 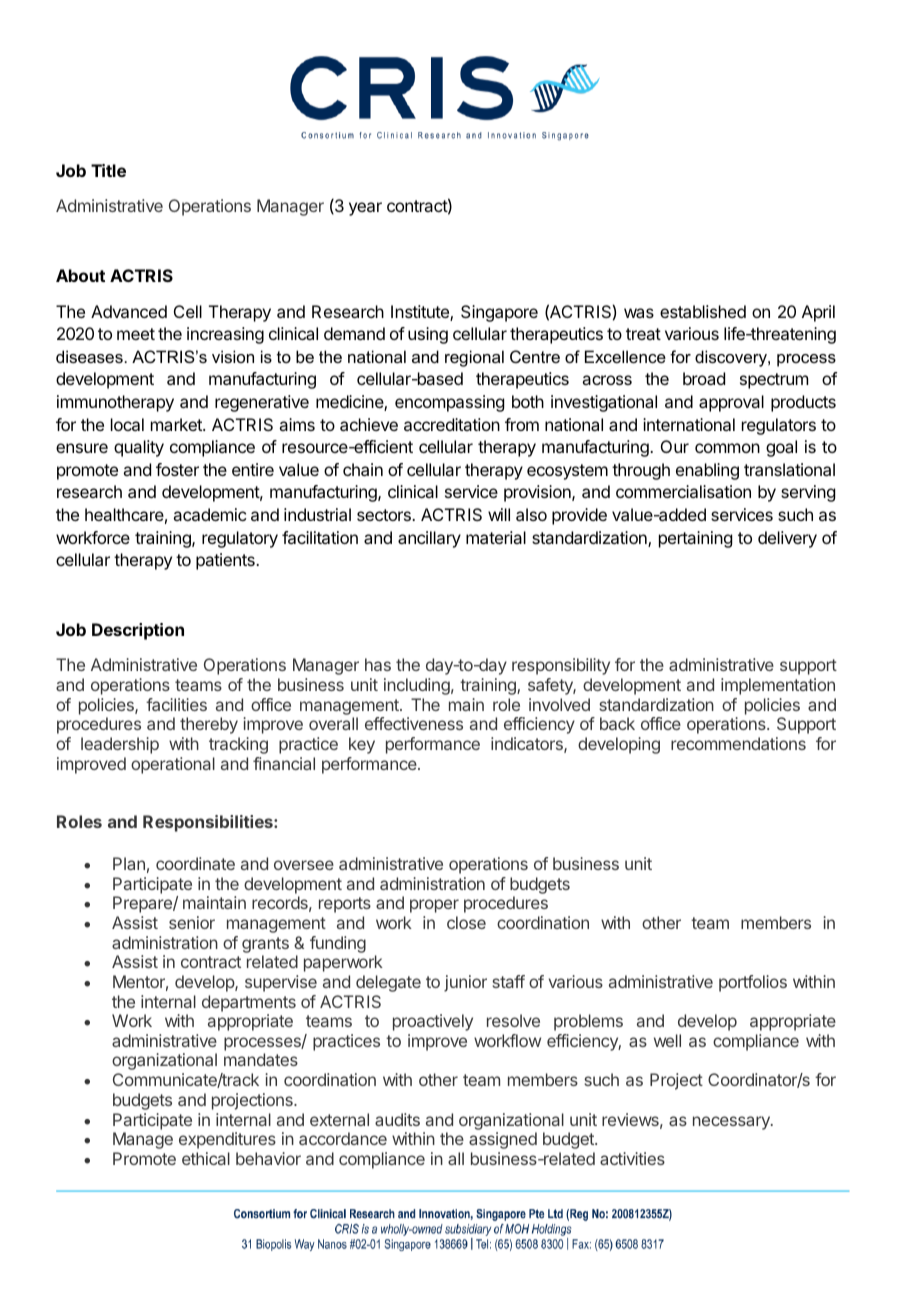 What do you see at coordinates (143, 904) in the page?
I see `Prepare` at bounding box center [143, 904].
